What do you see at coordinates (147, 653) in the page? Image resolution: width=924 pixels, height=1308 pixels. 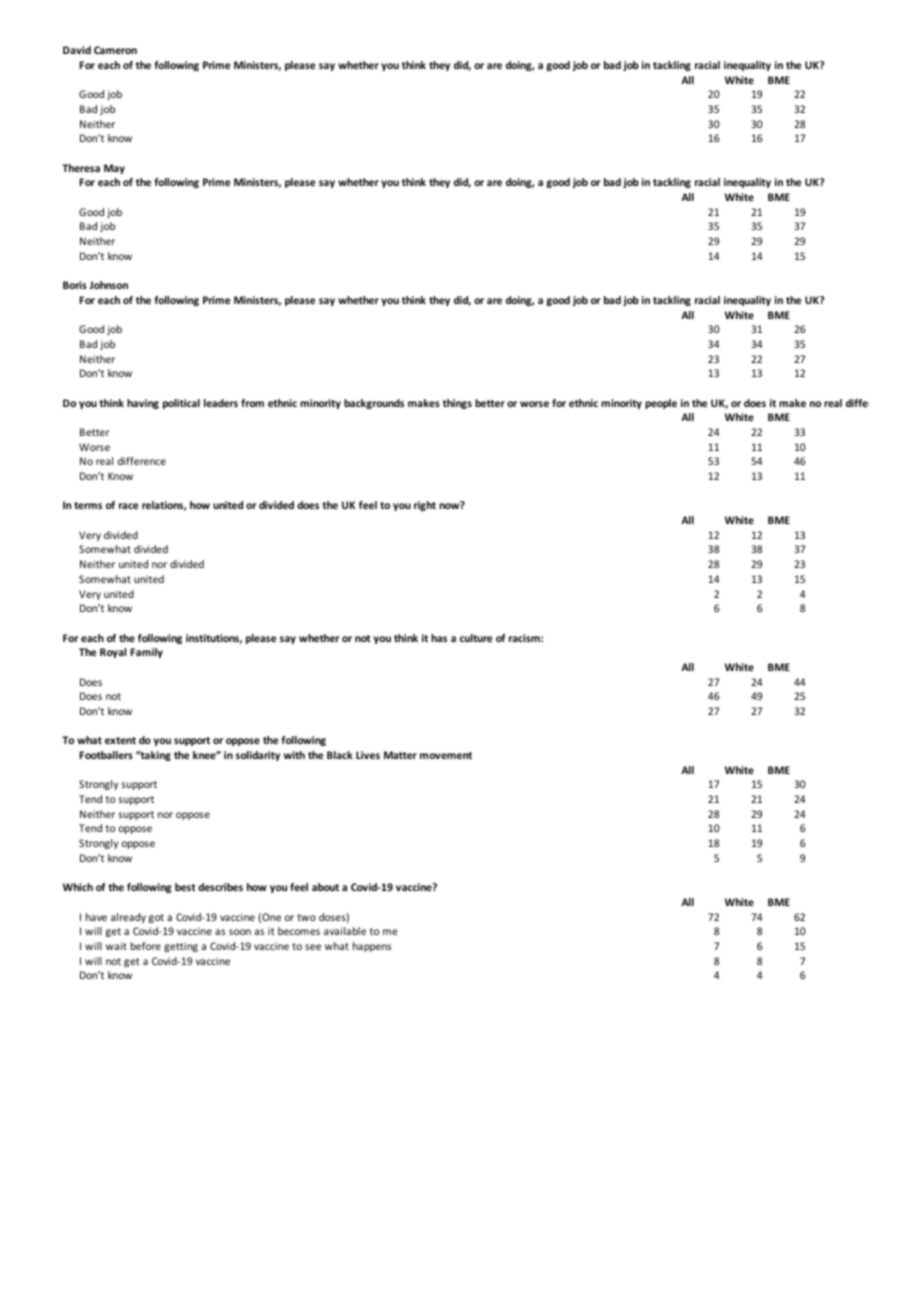 I see `Family` at bounding box center [147, 653].
